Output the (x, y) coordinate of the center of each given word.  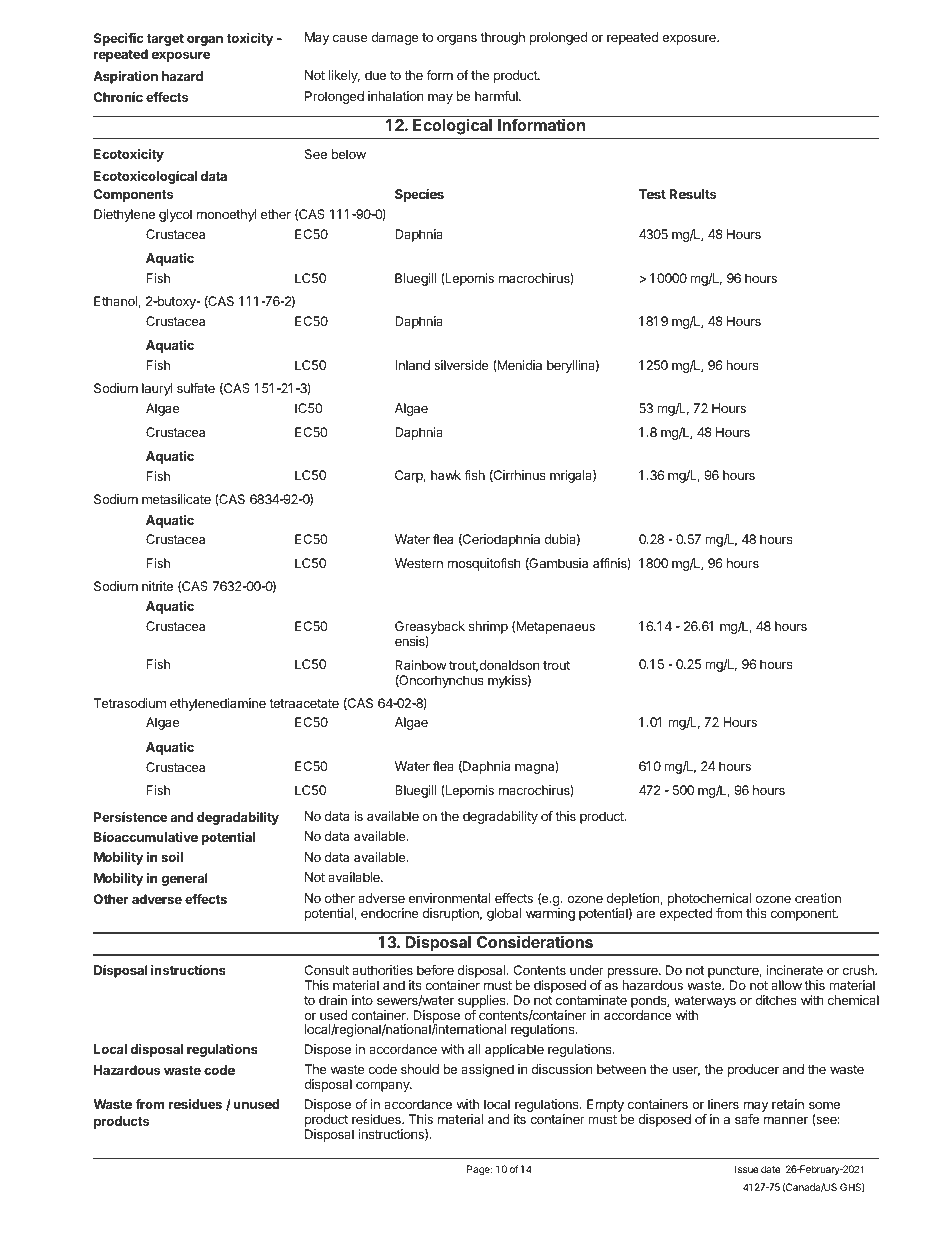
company (384, 1086)
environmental (449, 898)
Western (419, 563)
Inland (412, 365)
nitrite (157, 586)
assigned (487, 1070)
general (184, 879)
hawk (446, 475)
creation (818, 898)
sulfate (196, 388)
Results (693, 194)
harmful (497, 96)
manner (786, 1120)
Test (652, 194)
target (165, 40)
